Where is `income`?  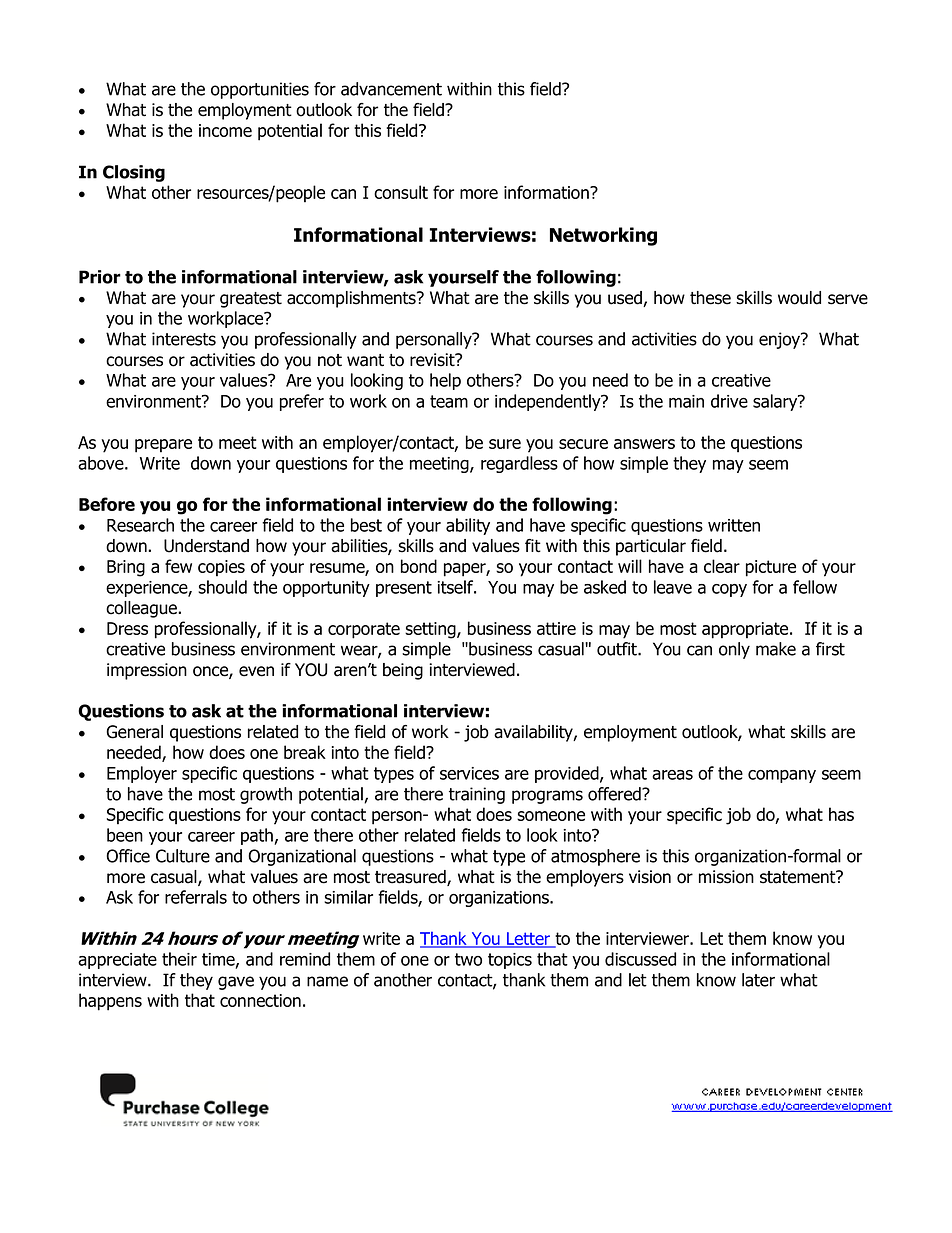
income is located at coordinates (225, 130).
